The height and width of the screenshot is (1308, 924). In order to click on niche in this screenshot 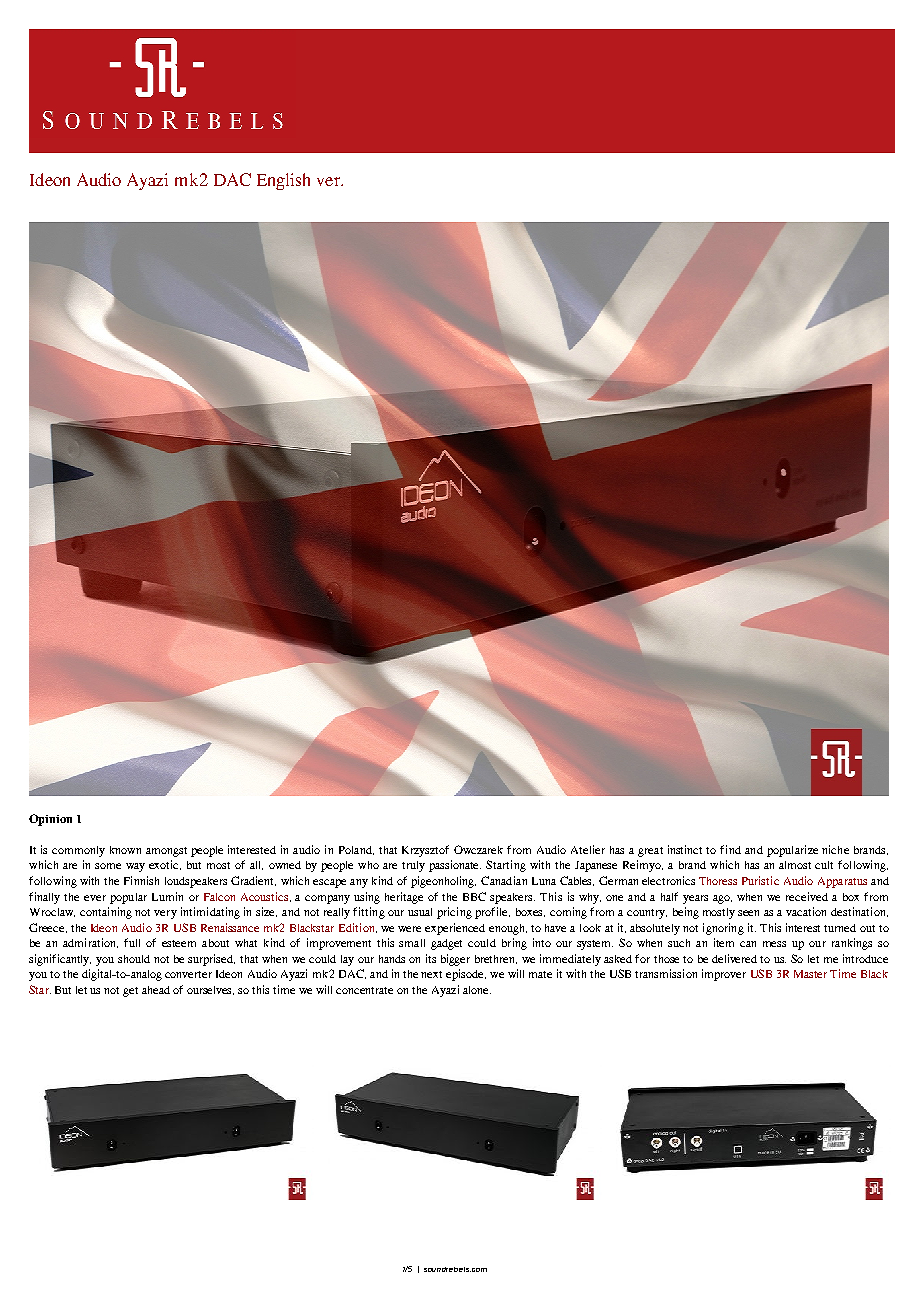, I will do `click(835, 849)`.
